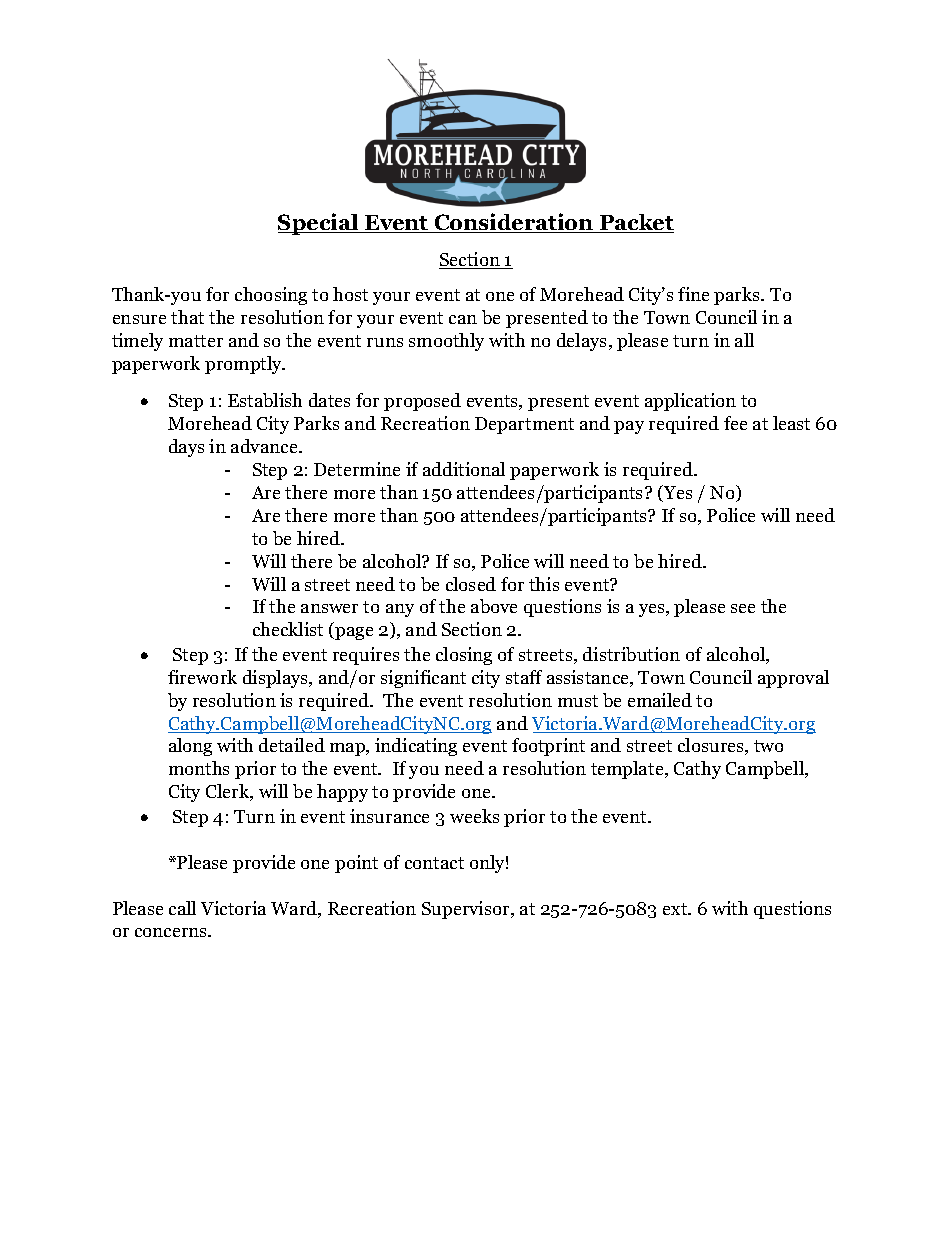 This page has width=952, height=1233. Describe the element at coordinates (288, 629) in the page. I see `checklist` at that location.
